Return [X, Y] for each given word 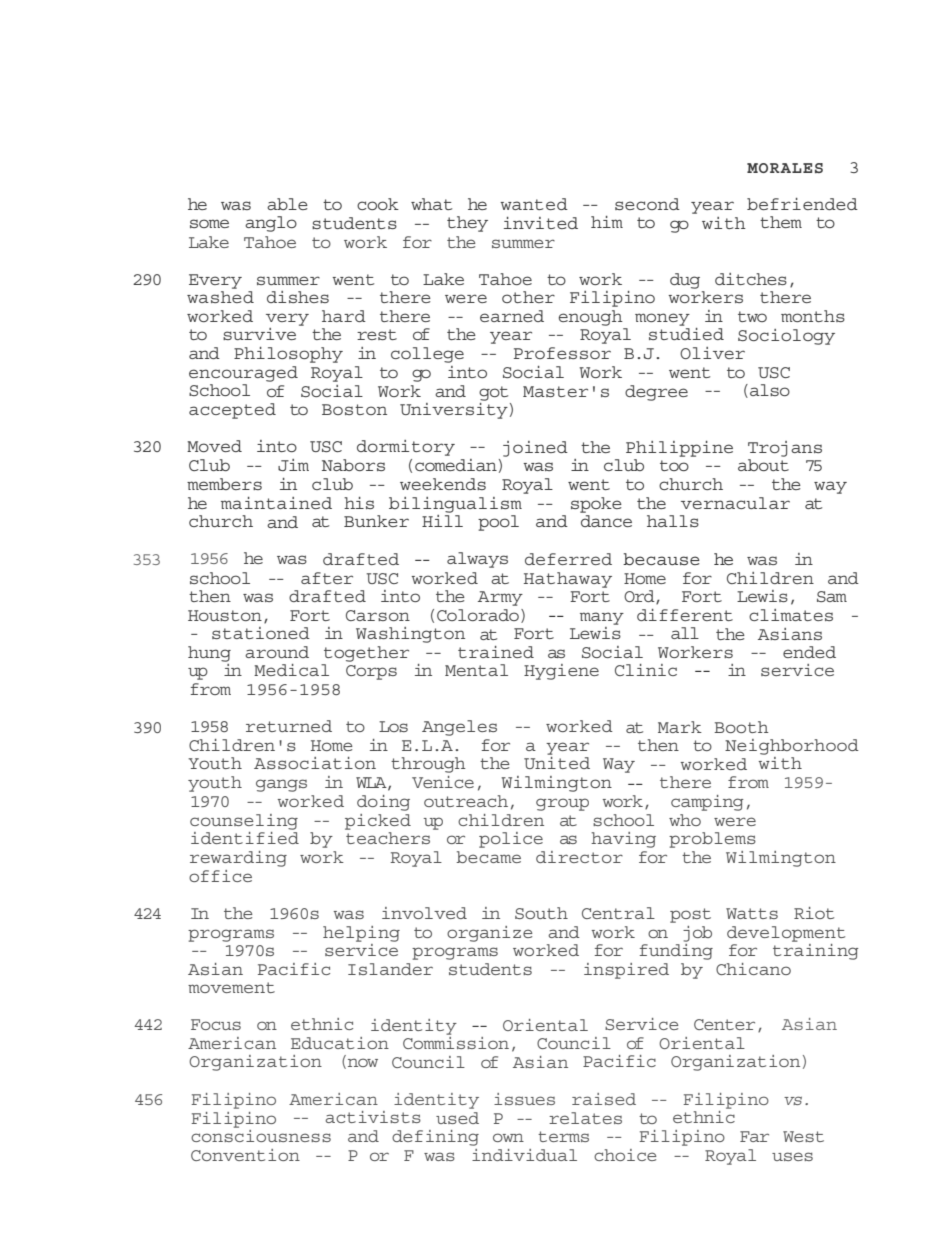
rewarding [238, 859]
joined [535, 449]
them [781, 222]
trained [496, 652]
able [287, 204]
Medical [291, 670]
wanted [534, 204]
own [508, 1137]
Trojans [785, 449]
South [541, 913]
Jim [293, 465]
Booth [741, 727]
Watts [752, 913]
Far [754, 1136]
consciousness [261, 1134]
